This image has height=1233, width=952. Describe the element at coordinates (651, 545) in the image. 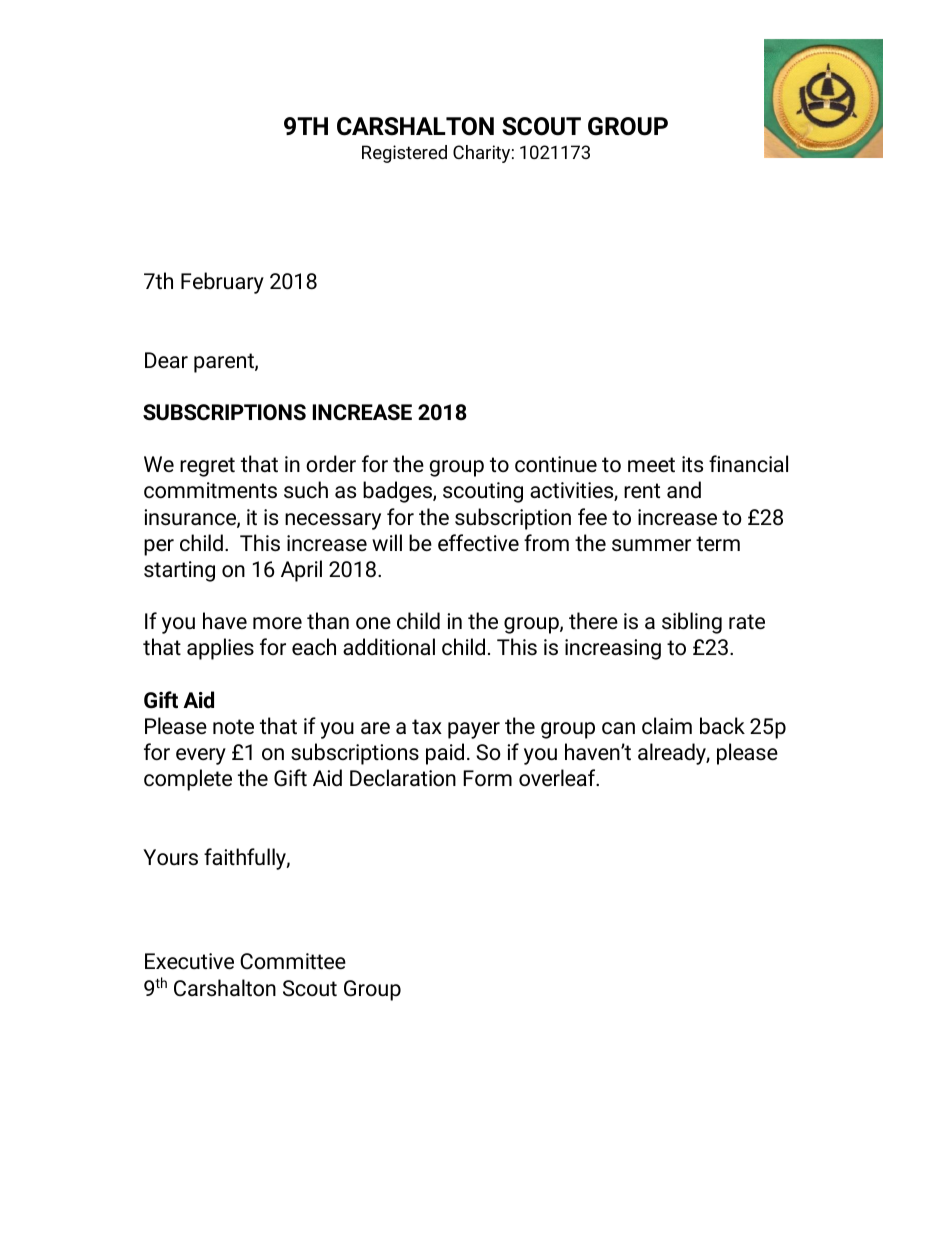

I see `summer` at that location.
